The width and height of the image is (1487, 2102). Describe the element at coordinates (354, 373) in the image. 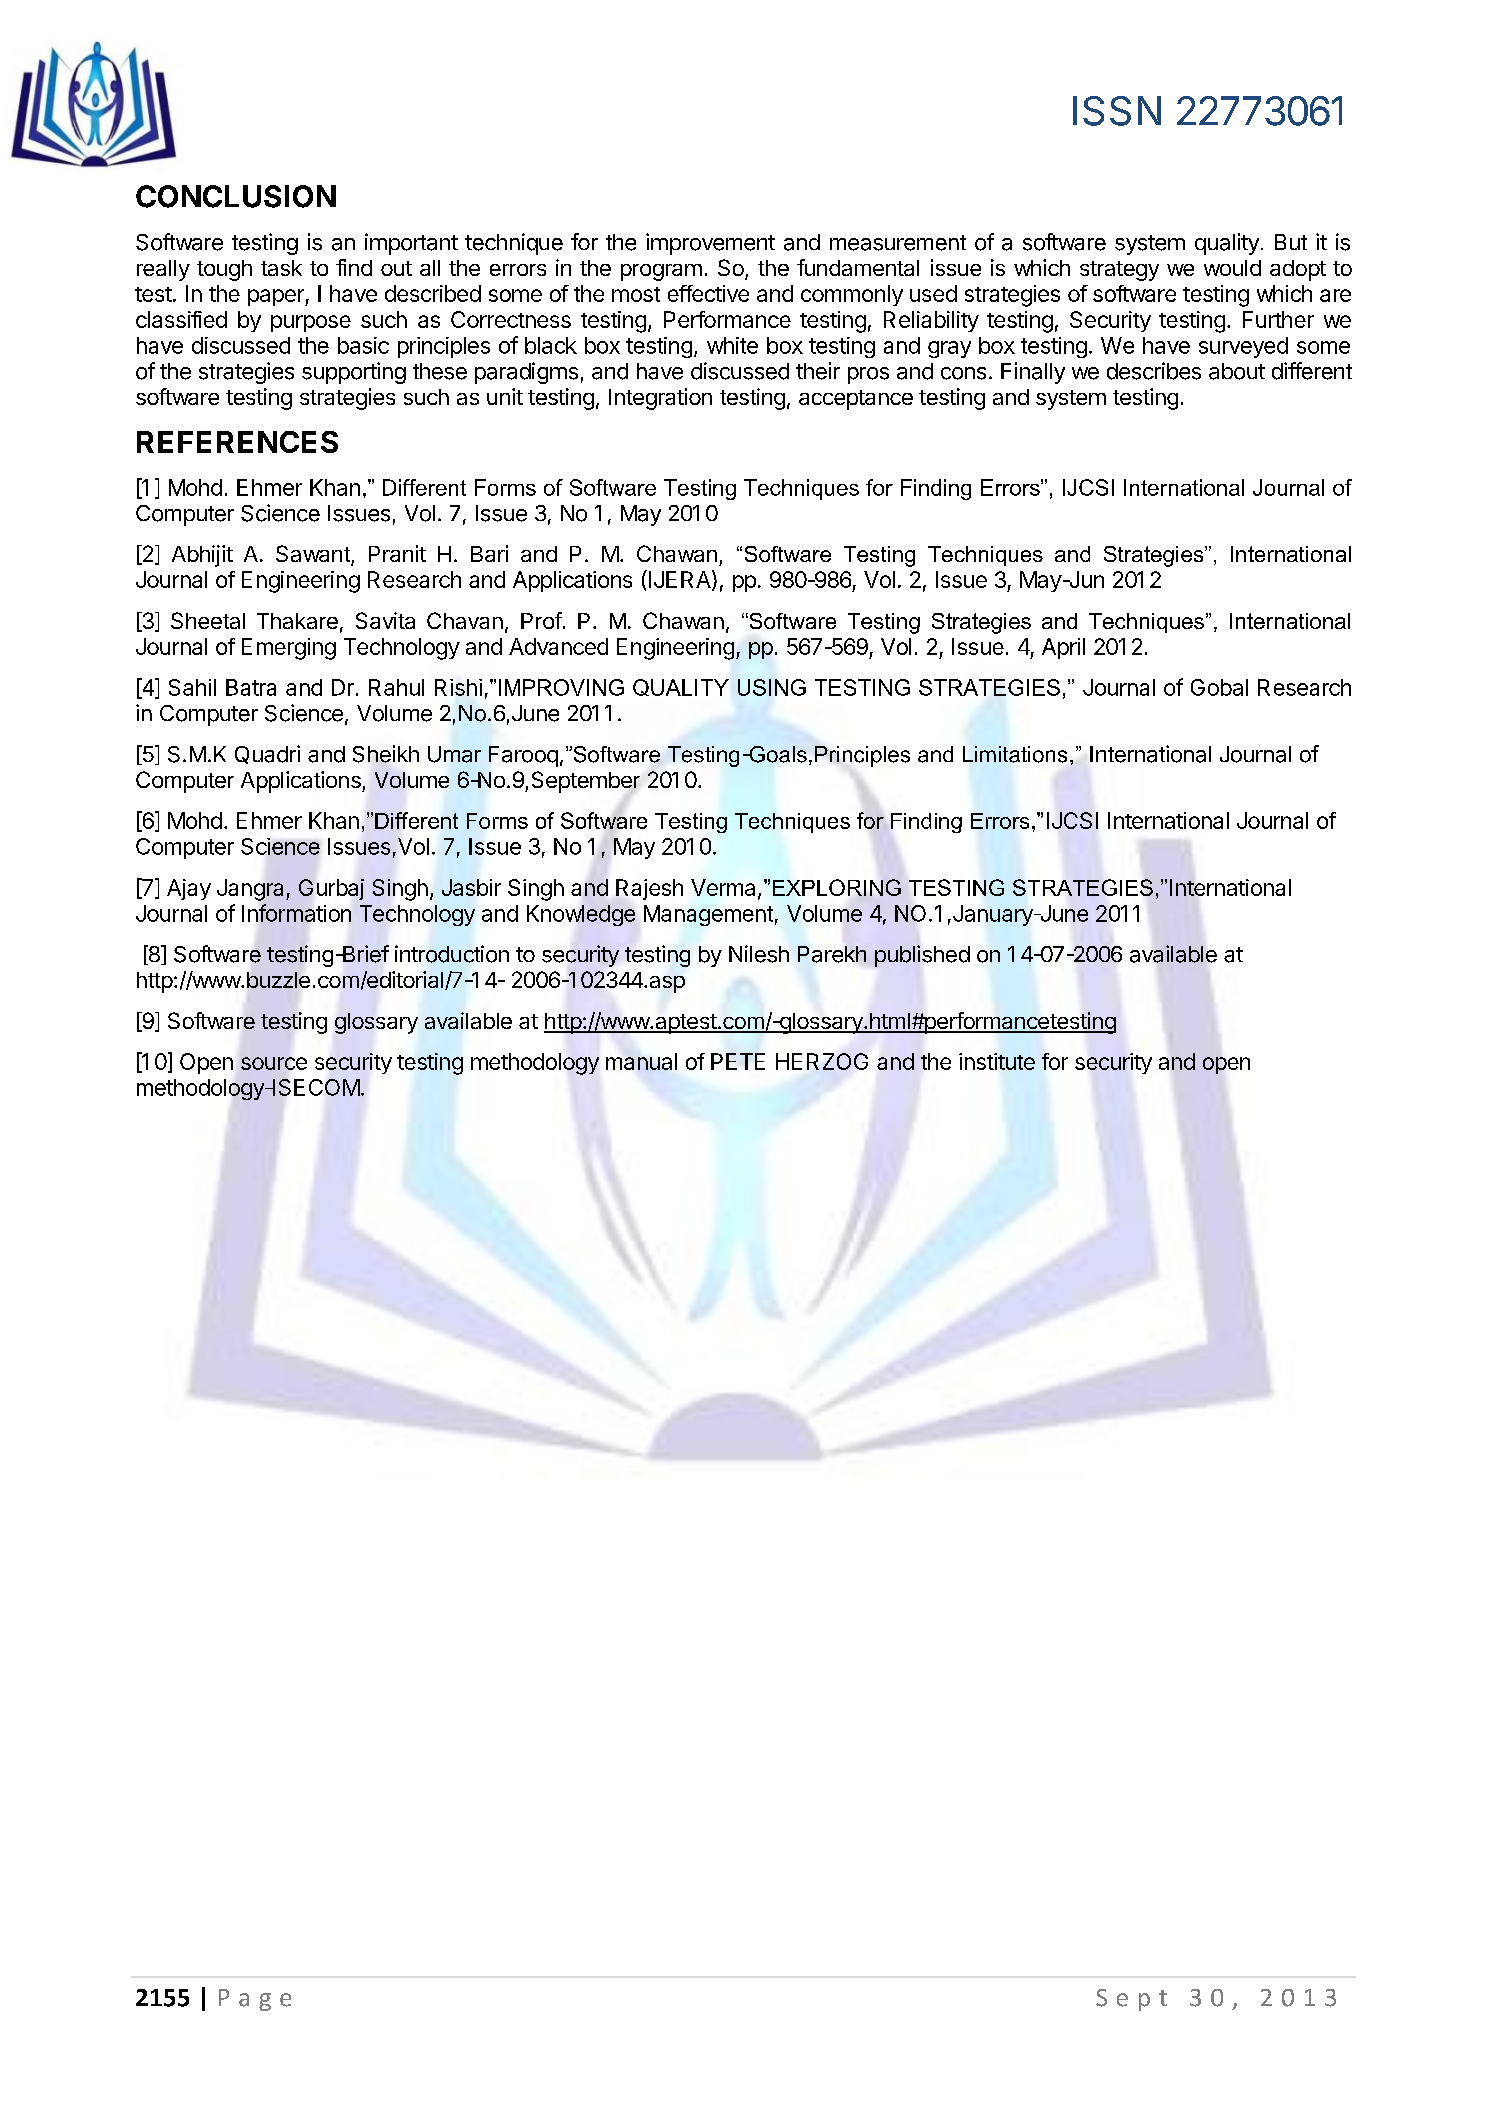

I see `supporting` at that location.
